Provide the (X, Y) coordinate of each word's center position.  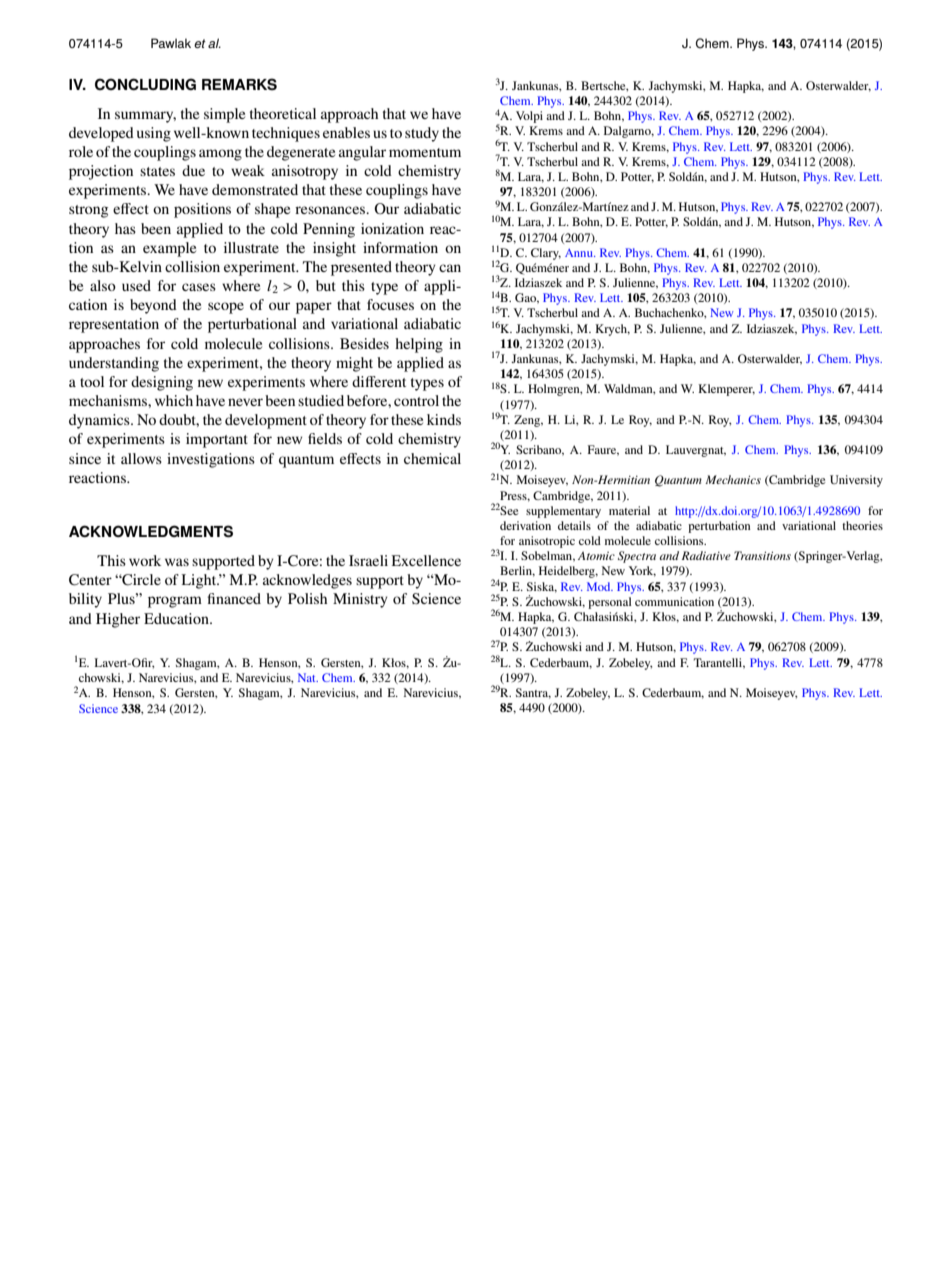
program (175, 602)
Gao (527, 298)
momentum (425, 152)
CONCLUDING (145, 84)
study (422, 134)
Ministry (360, 600)
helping (419, 345)
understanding (114, 364)
